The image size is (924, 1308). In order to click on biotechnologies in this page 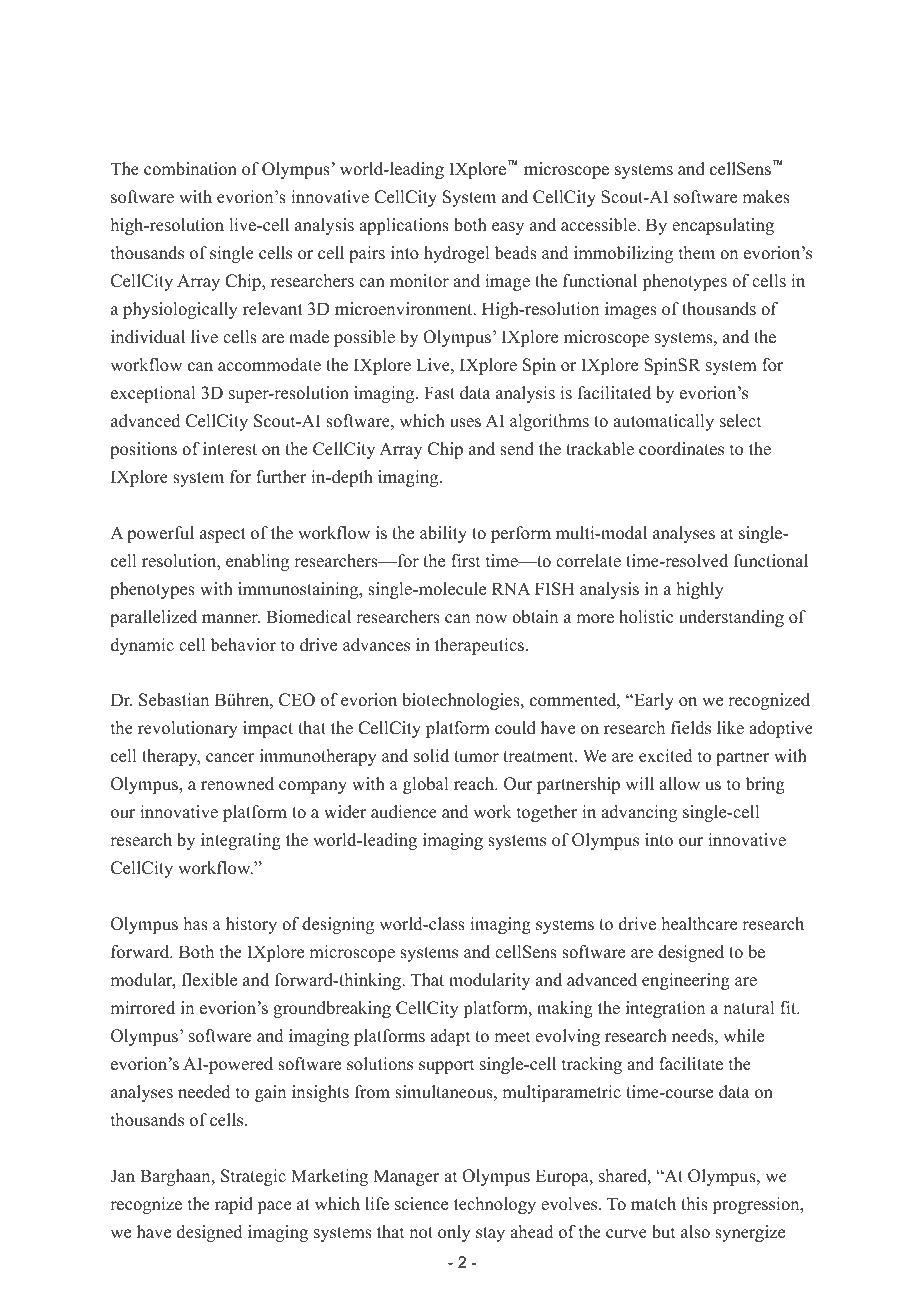, I will do `click(462, 701)`.
